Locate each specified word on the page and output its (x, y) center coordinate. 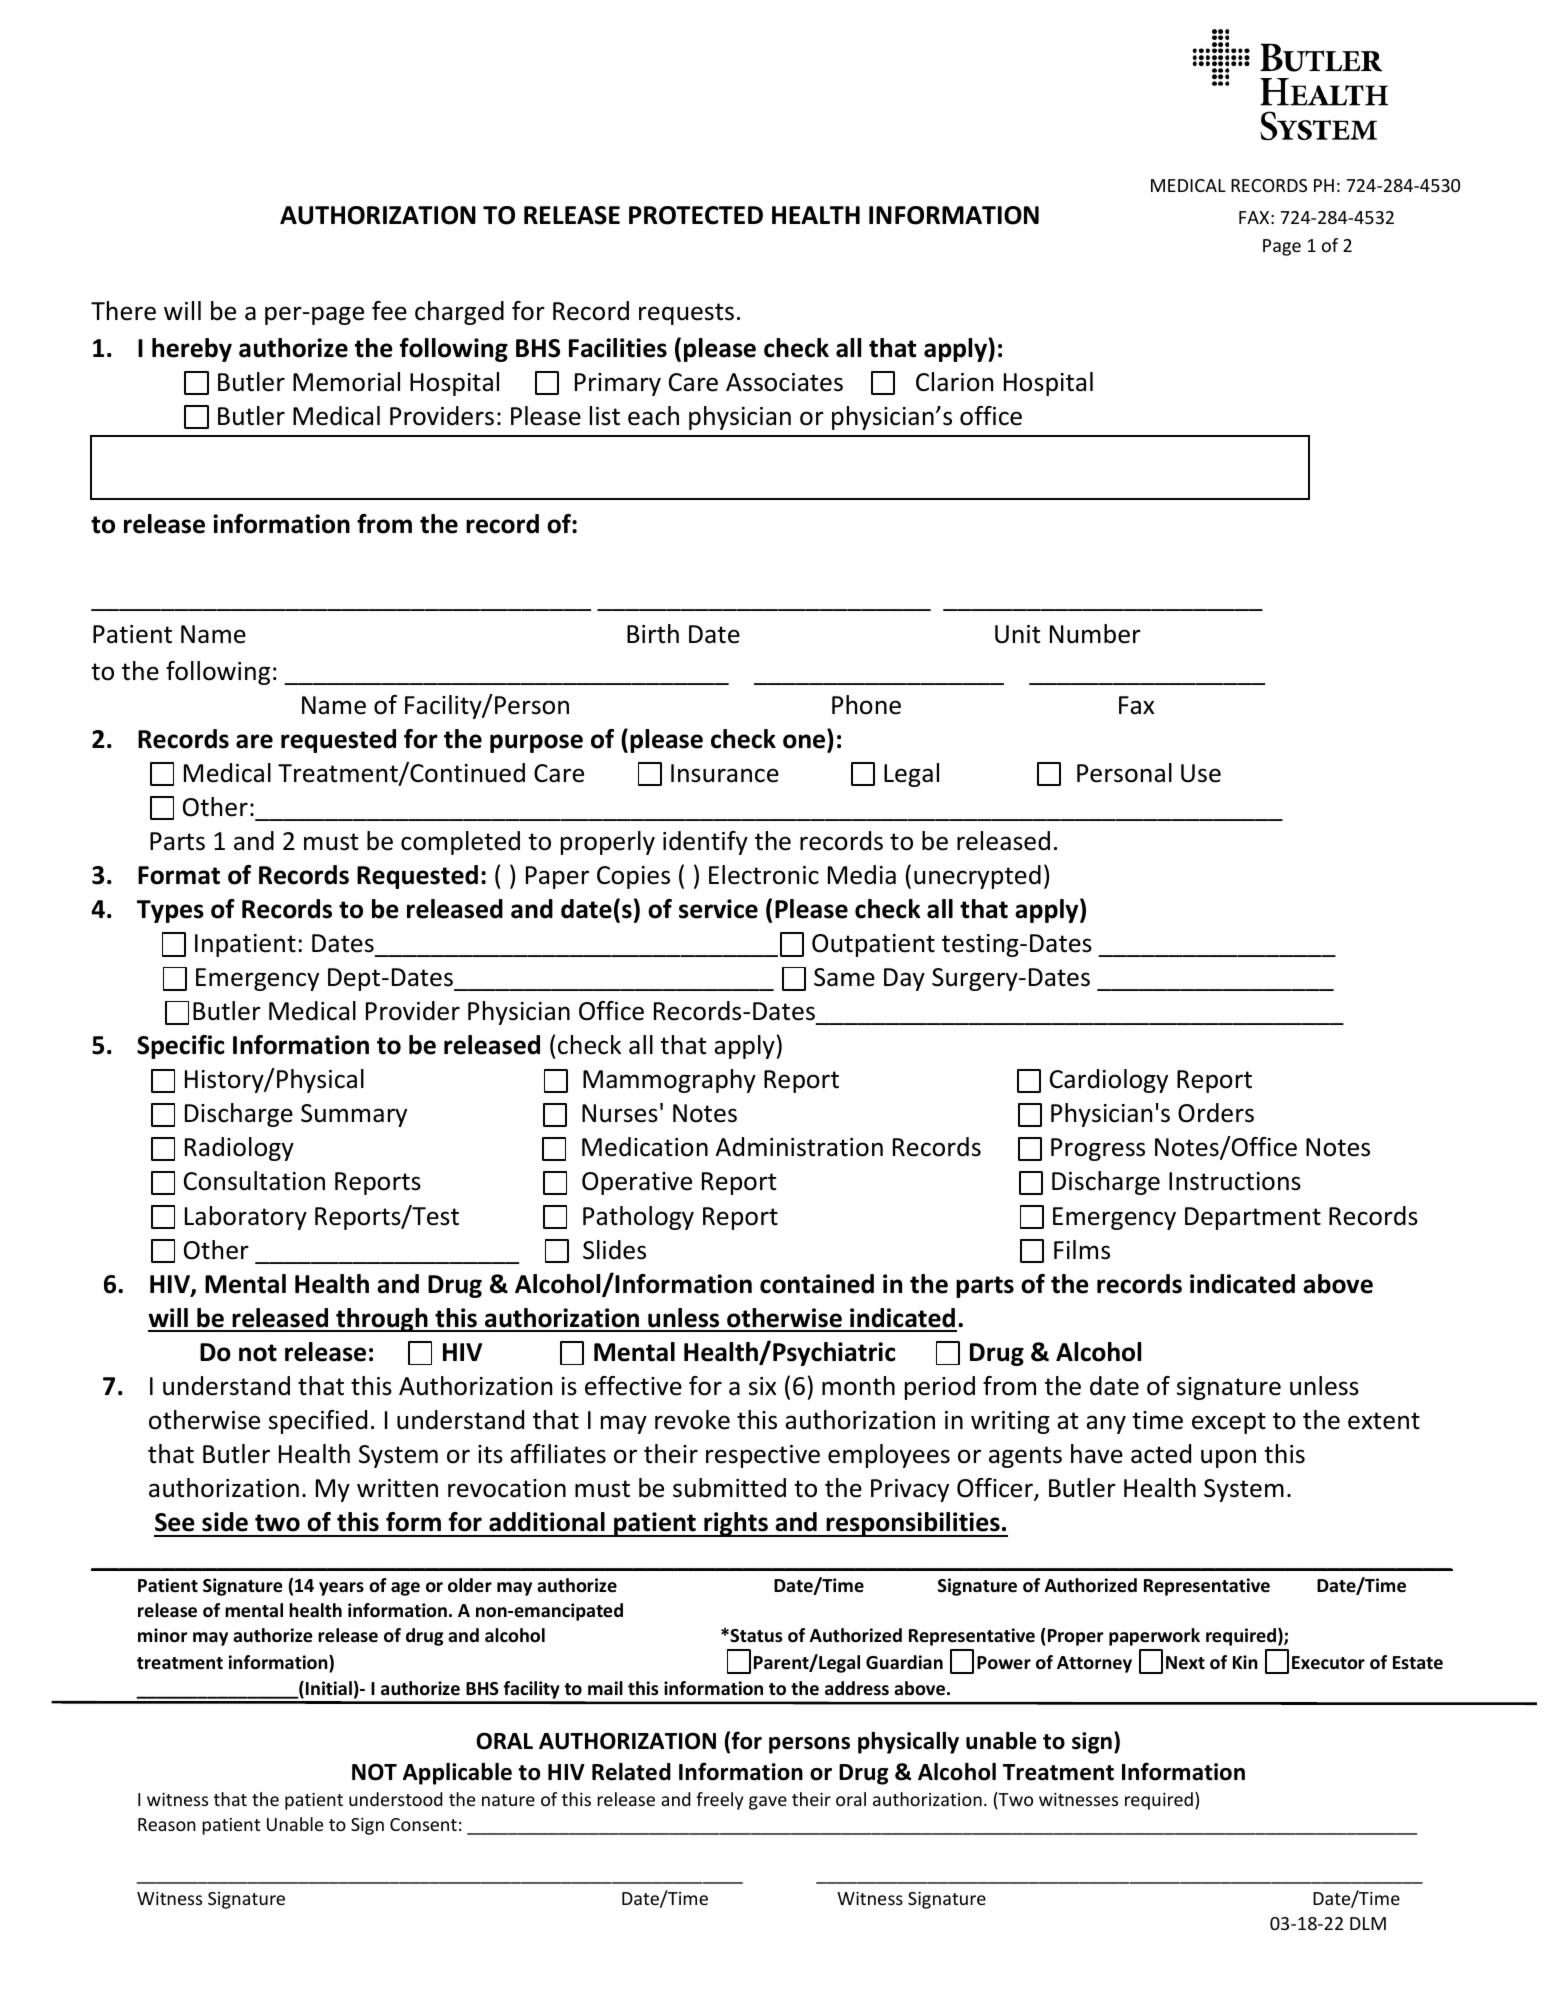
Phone (866, 705)
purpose (536, 743)
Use (1201, 773)
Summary (354, 1115)
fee (389, 311)
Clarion (954, 382)
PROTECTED (696, 215)
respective (763, 1456)
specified (318, 1422)
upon (1228, 1458)
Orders (1216, 1113)
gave (768, 1803)
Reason (167, 1824)
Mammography (669, 1081)
